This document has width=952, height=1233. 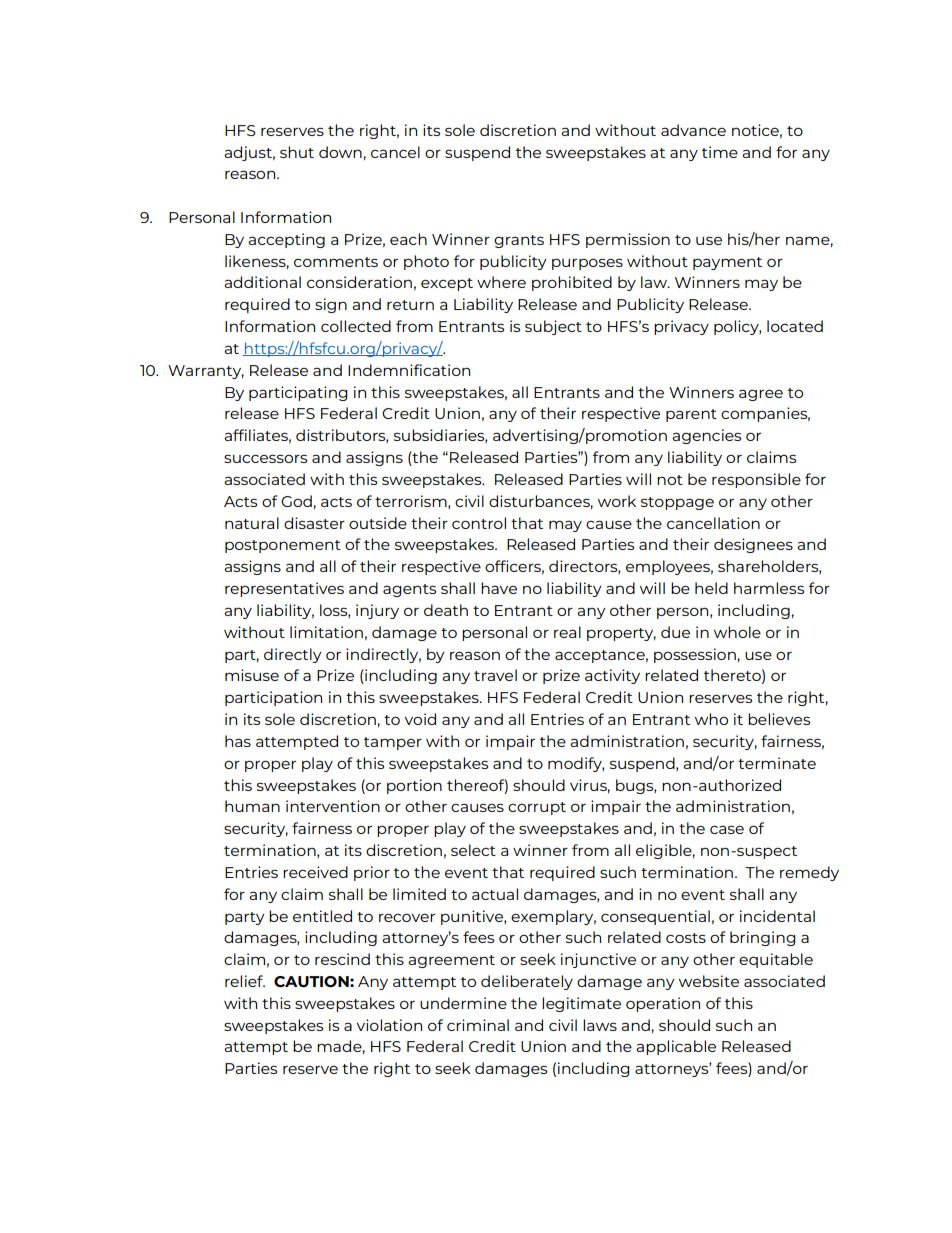 What do you see at coordinates (238, 741) in the document?
I see `has` at bounding box center [238, 741].
